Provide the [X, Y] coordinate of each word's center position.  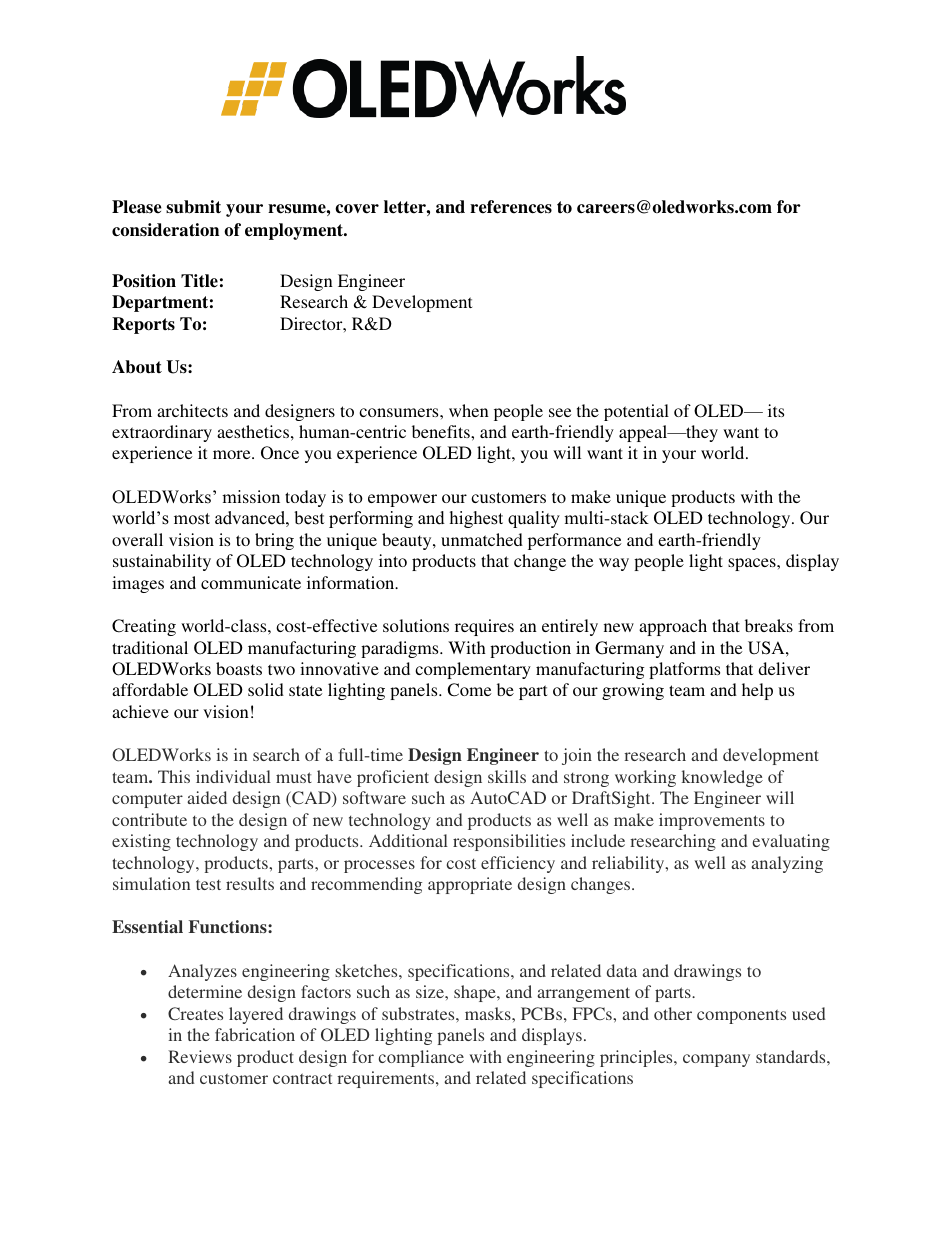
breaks [769, 625]
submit [193, 207]
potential [636, 412]
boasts [239, 668]
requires [484, 627]
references [511, 207]
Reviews [200, 1056]
